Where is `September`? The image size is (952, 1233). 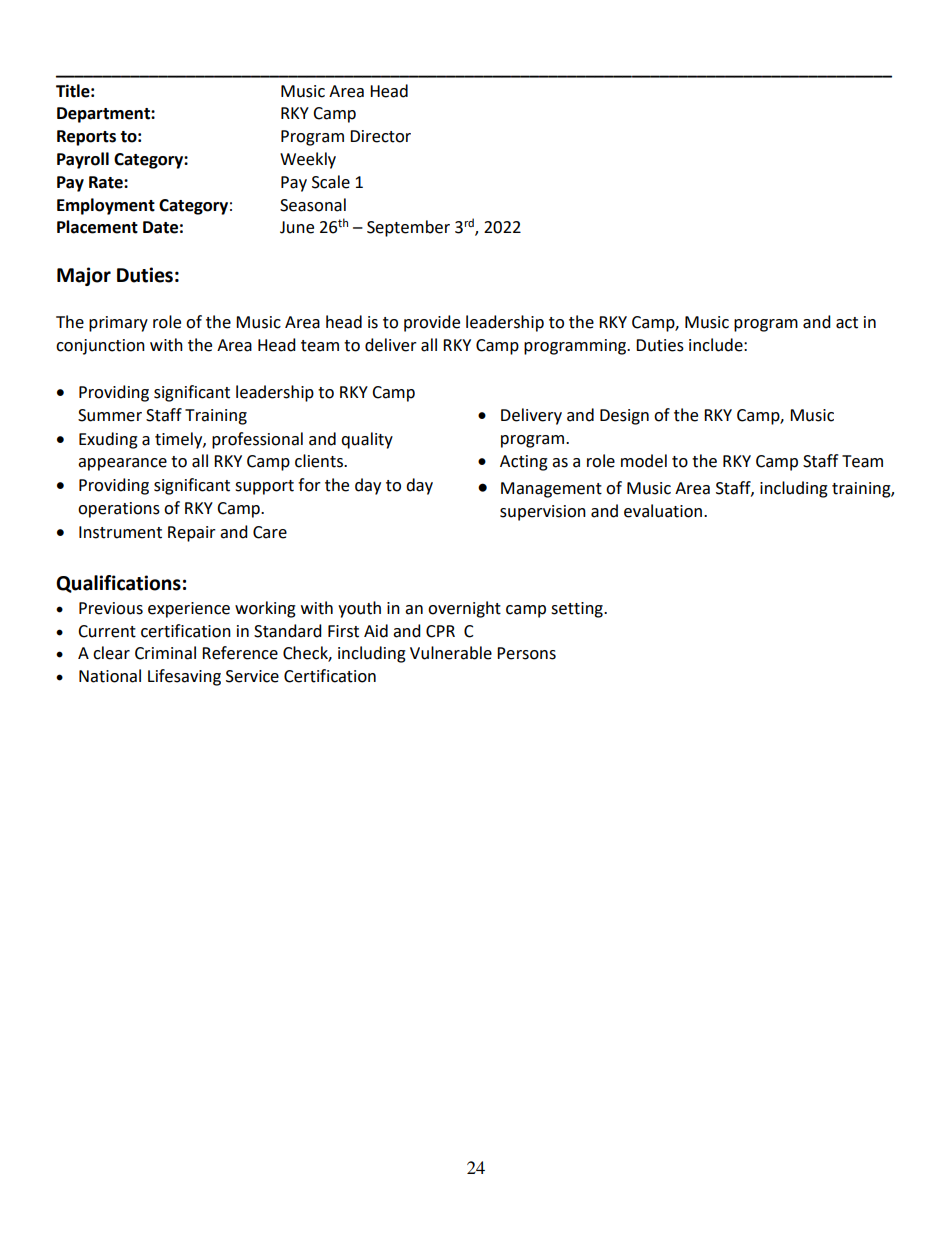 September is located at coordinates (408, 228).
